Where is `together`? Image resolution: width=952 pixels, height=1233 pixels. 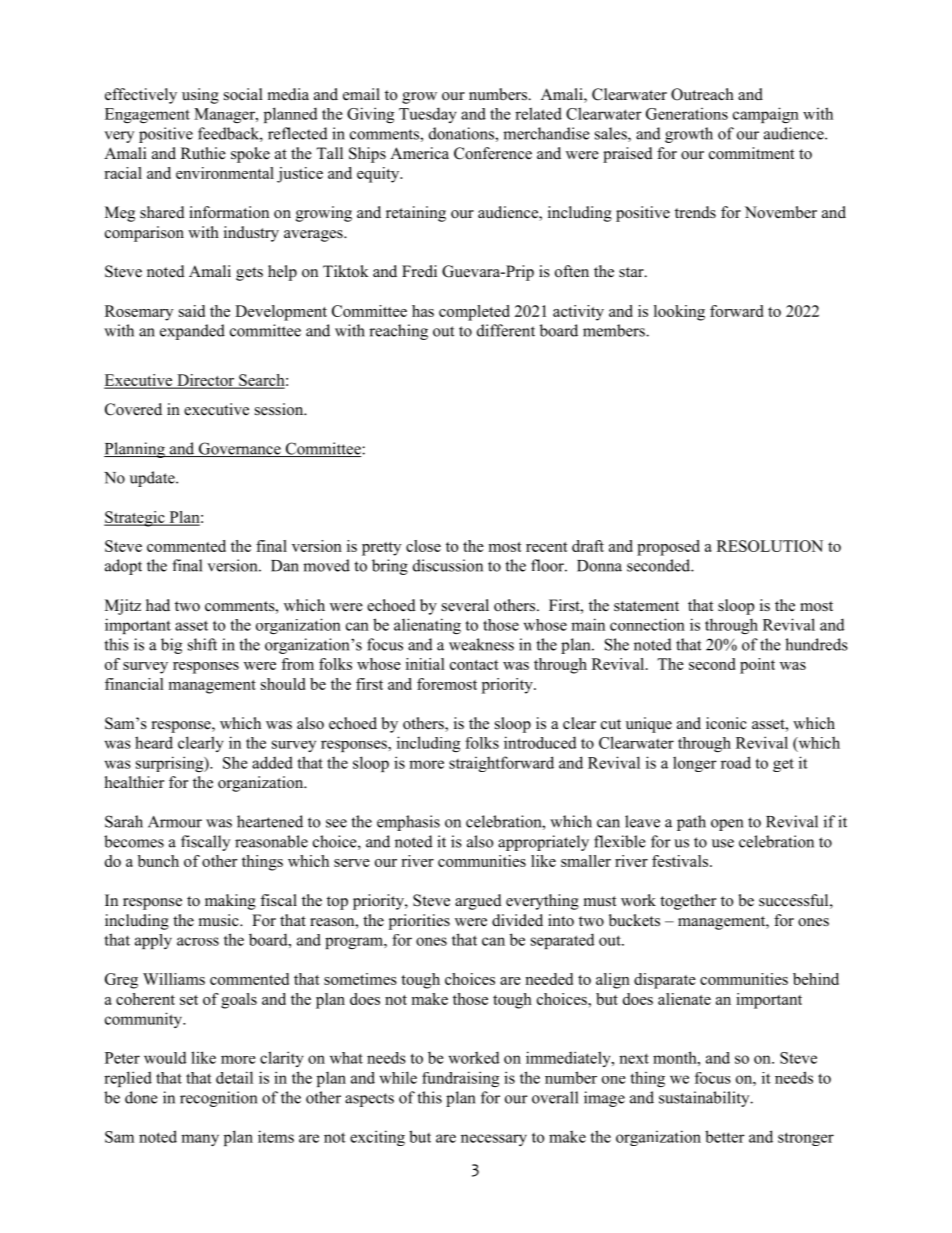 together is located at coordinates (688, 902).
